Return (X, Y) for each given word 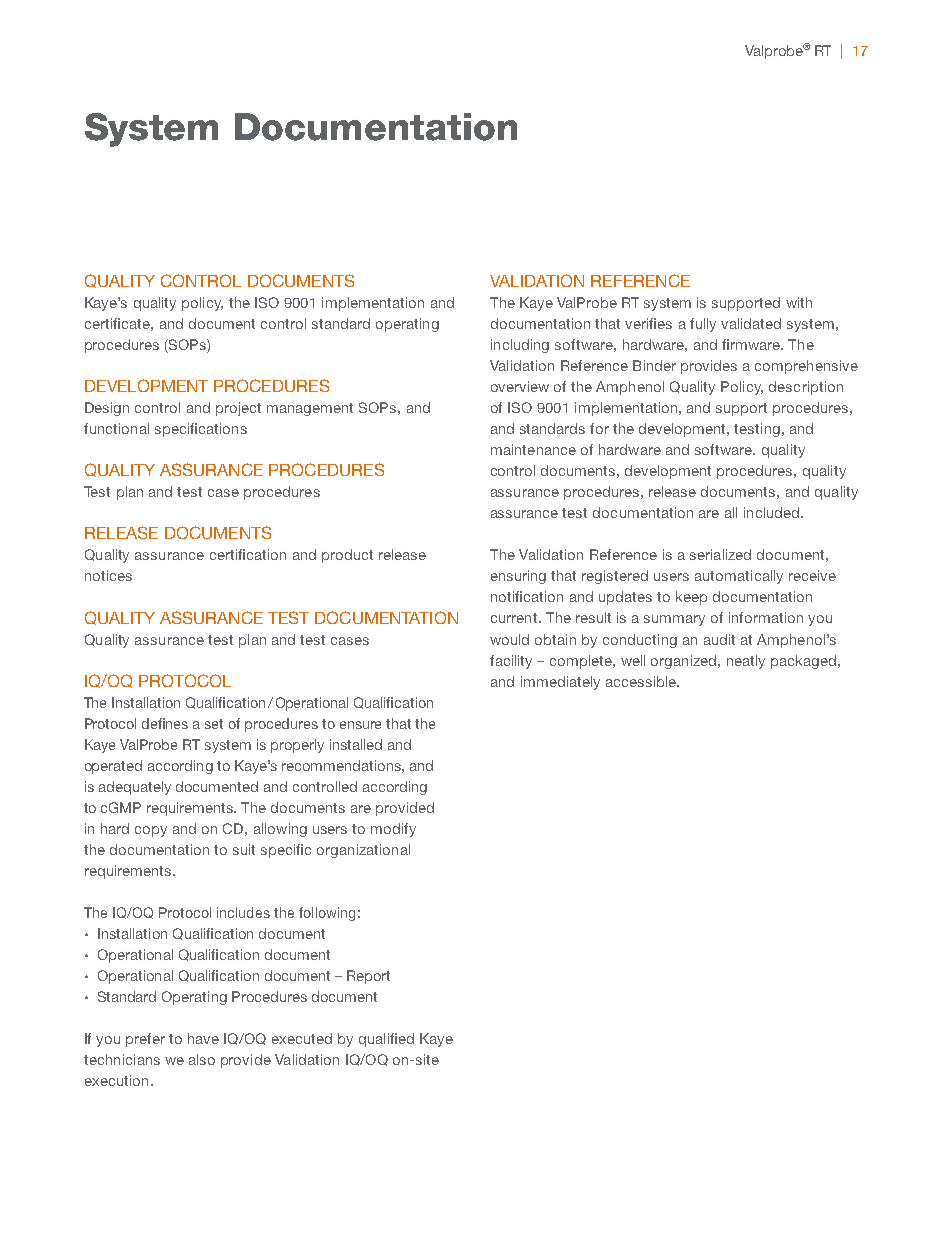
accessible (642, 681)
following (327, 914)
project (238, 409)
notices (108, 575)
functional (116, 428)
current (514, 618)
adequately (135, 788)
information (766, 617)
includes (243, 912)
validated (751, 323)
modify (393, 830)
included (773, 512)
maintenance (533, 449)
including (520, 346)
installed (356, 744)
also (202, 1059)
